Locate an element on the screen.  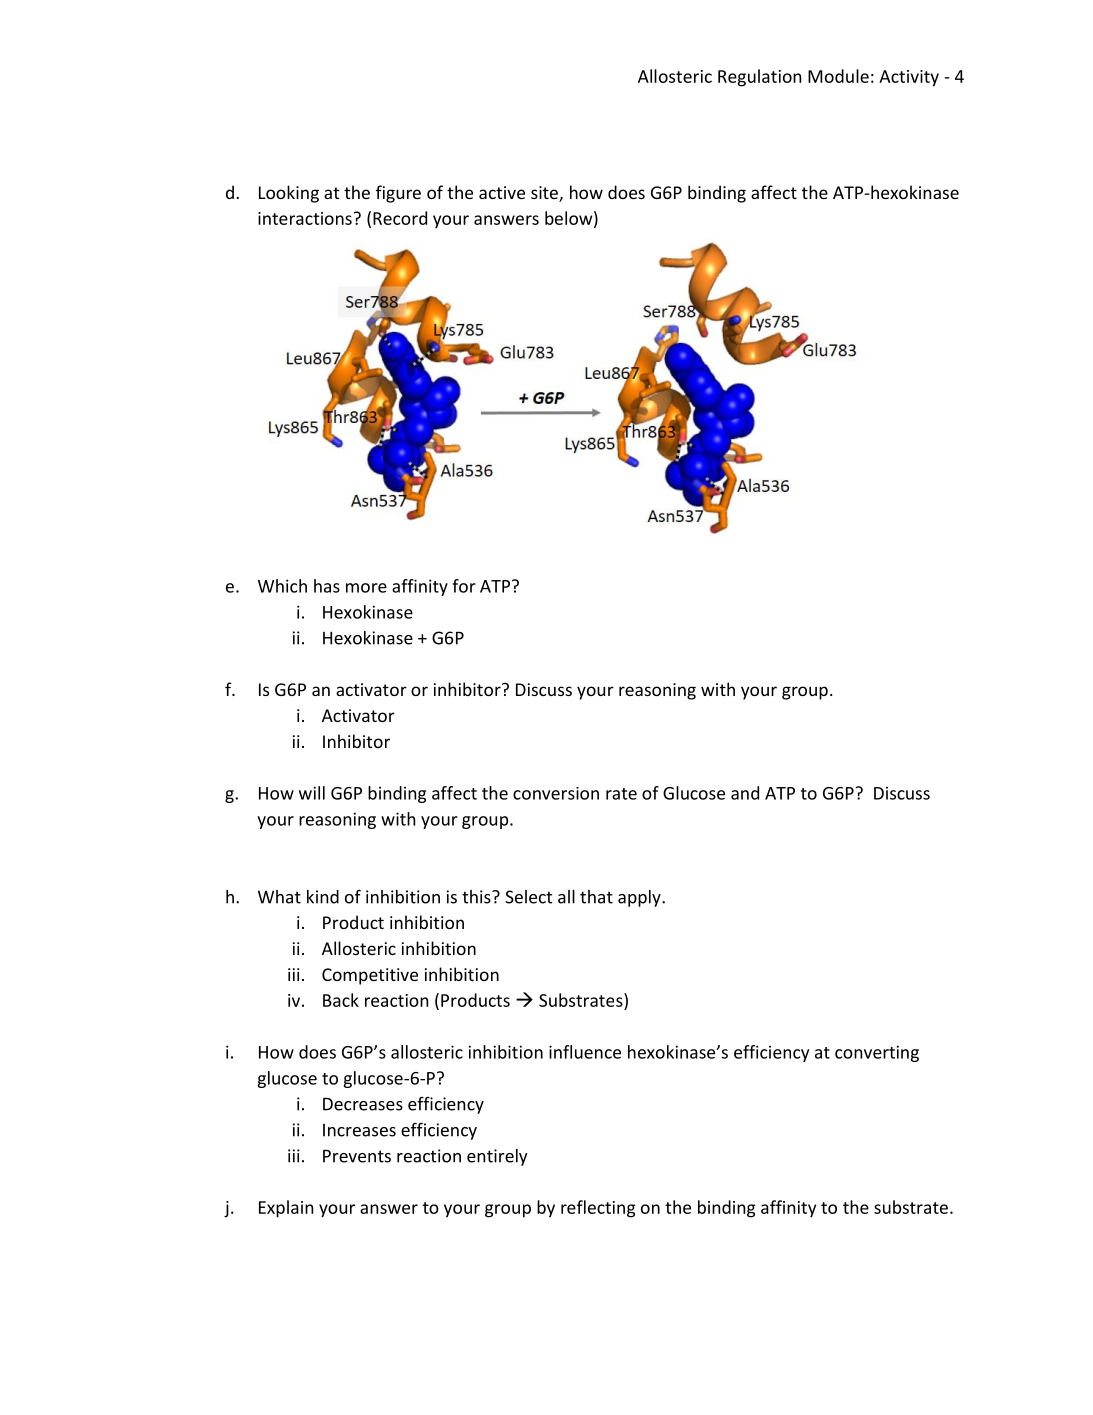
Prevents is located at coordinates (357, 1156).
